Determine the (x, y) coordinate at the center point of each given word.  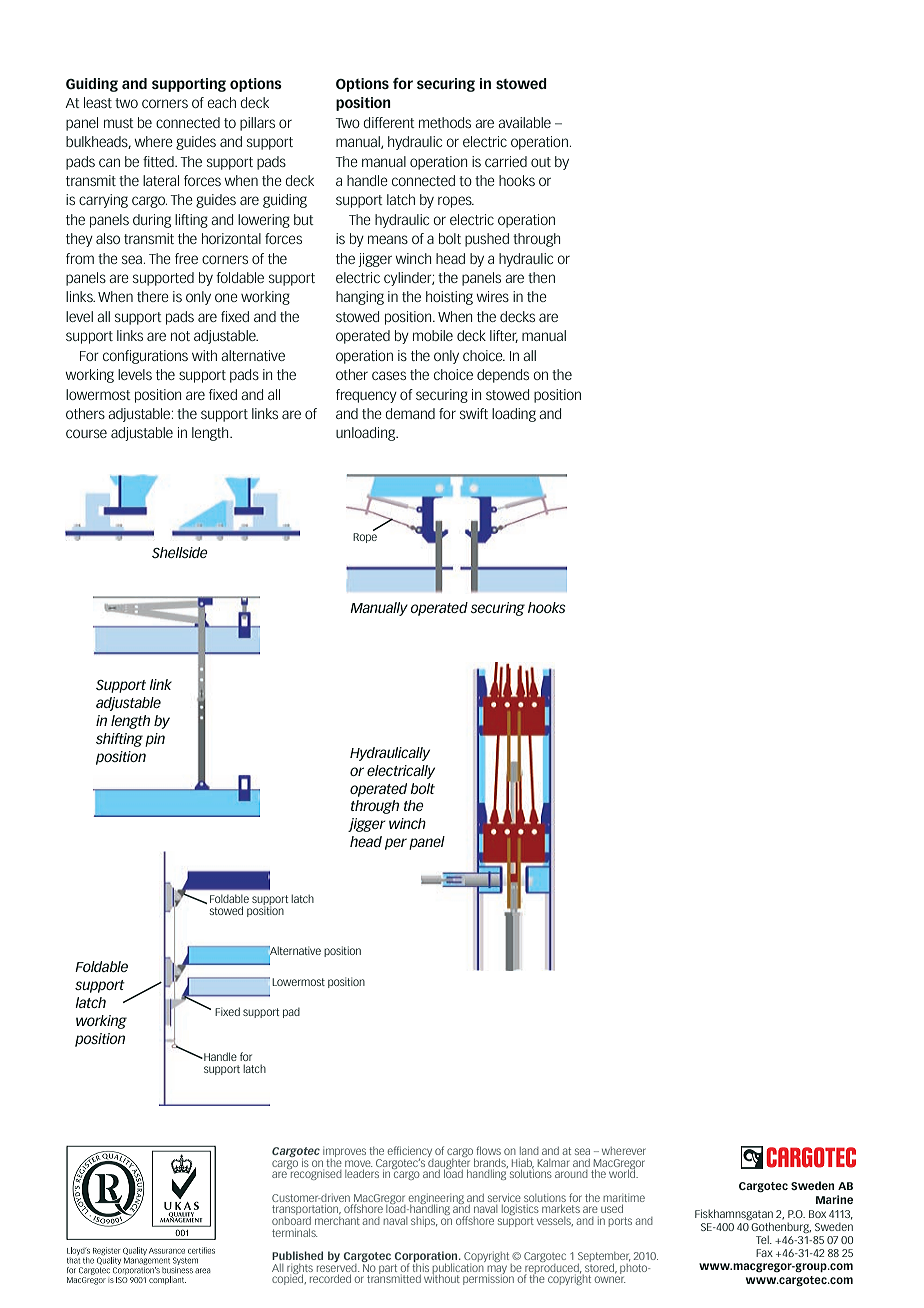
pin (155, 740)
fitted (159, 161)
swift (474, 413)
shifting (119, 740)
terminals (294, 1232)
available (524, 122)
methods (445, 122)
